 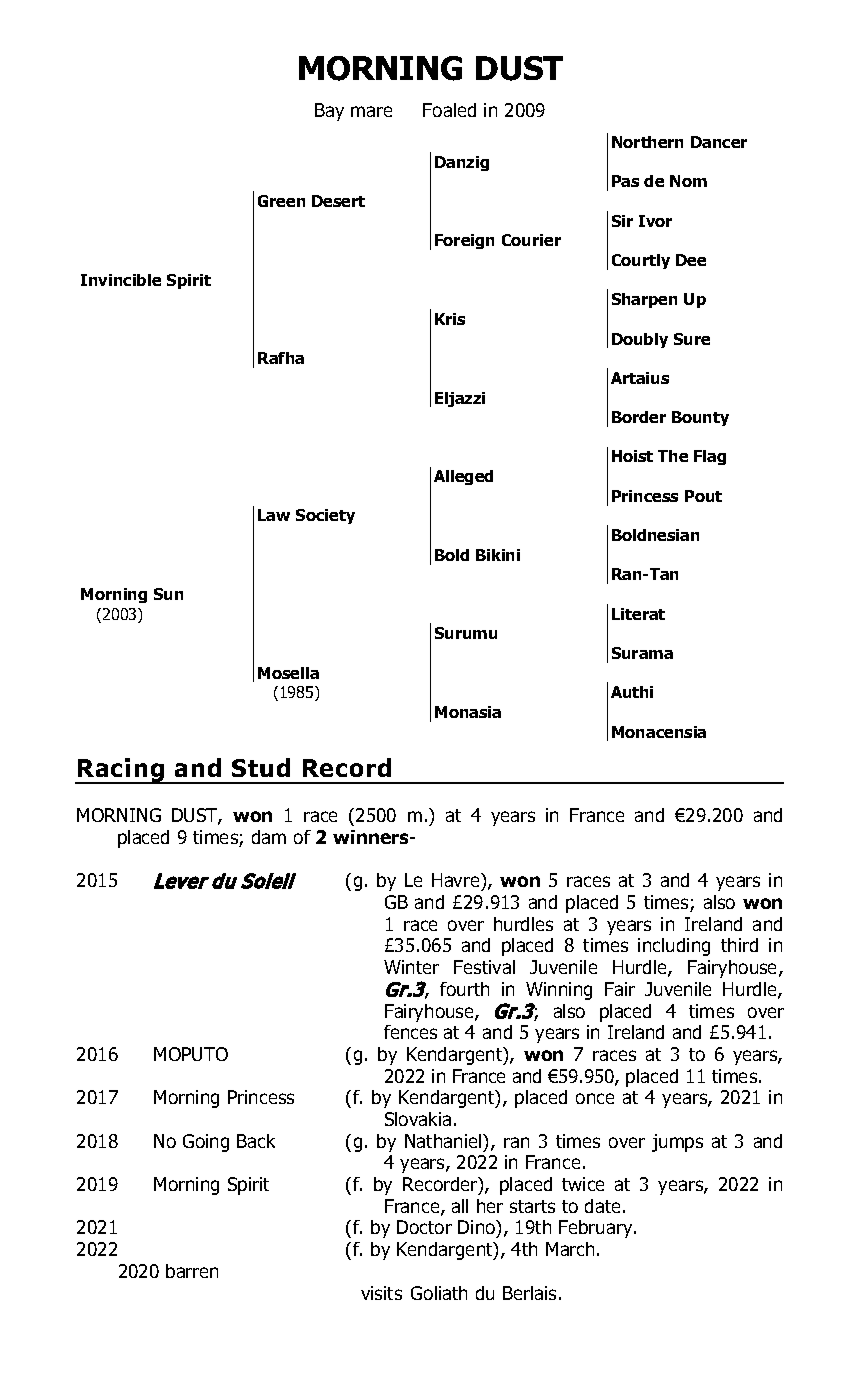 I want to click on Northern, so click(x=647, y=142).
